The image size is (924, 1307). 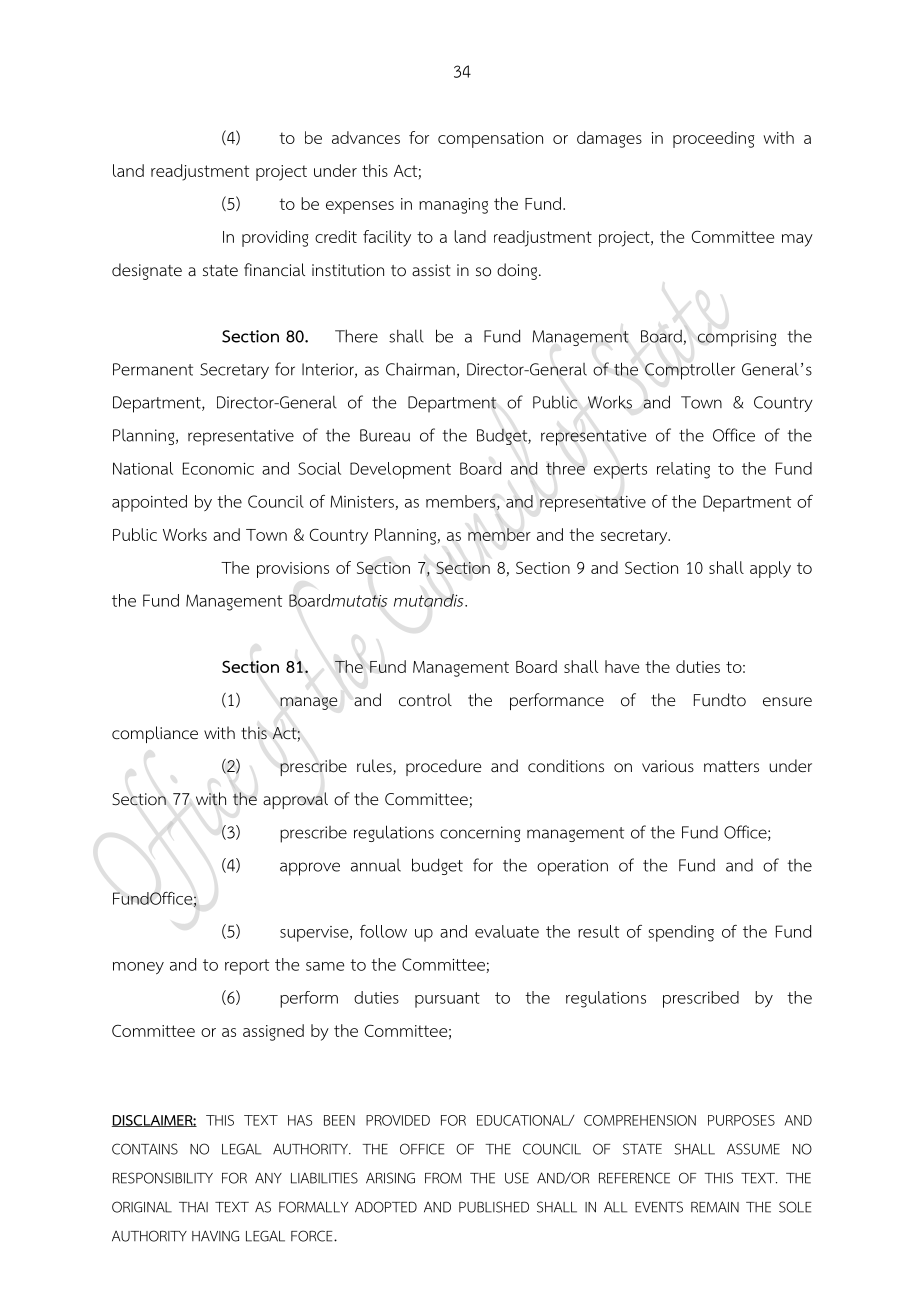 What do you see at coordinates (681, 933) in the screenshot?
I see `spending` at bounding box center [681, 933].
